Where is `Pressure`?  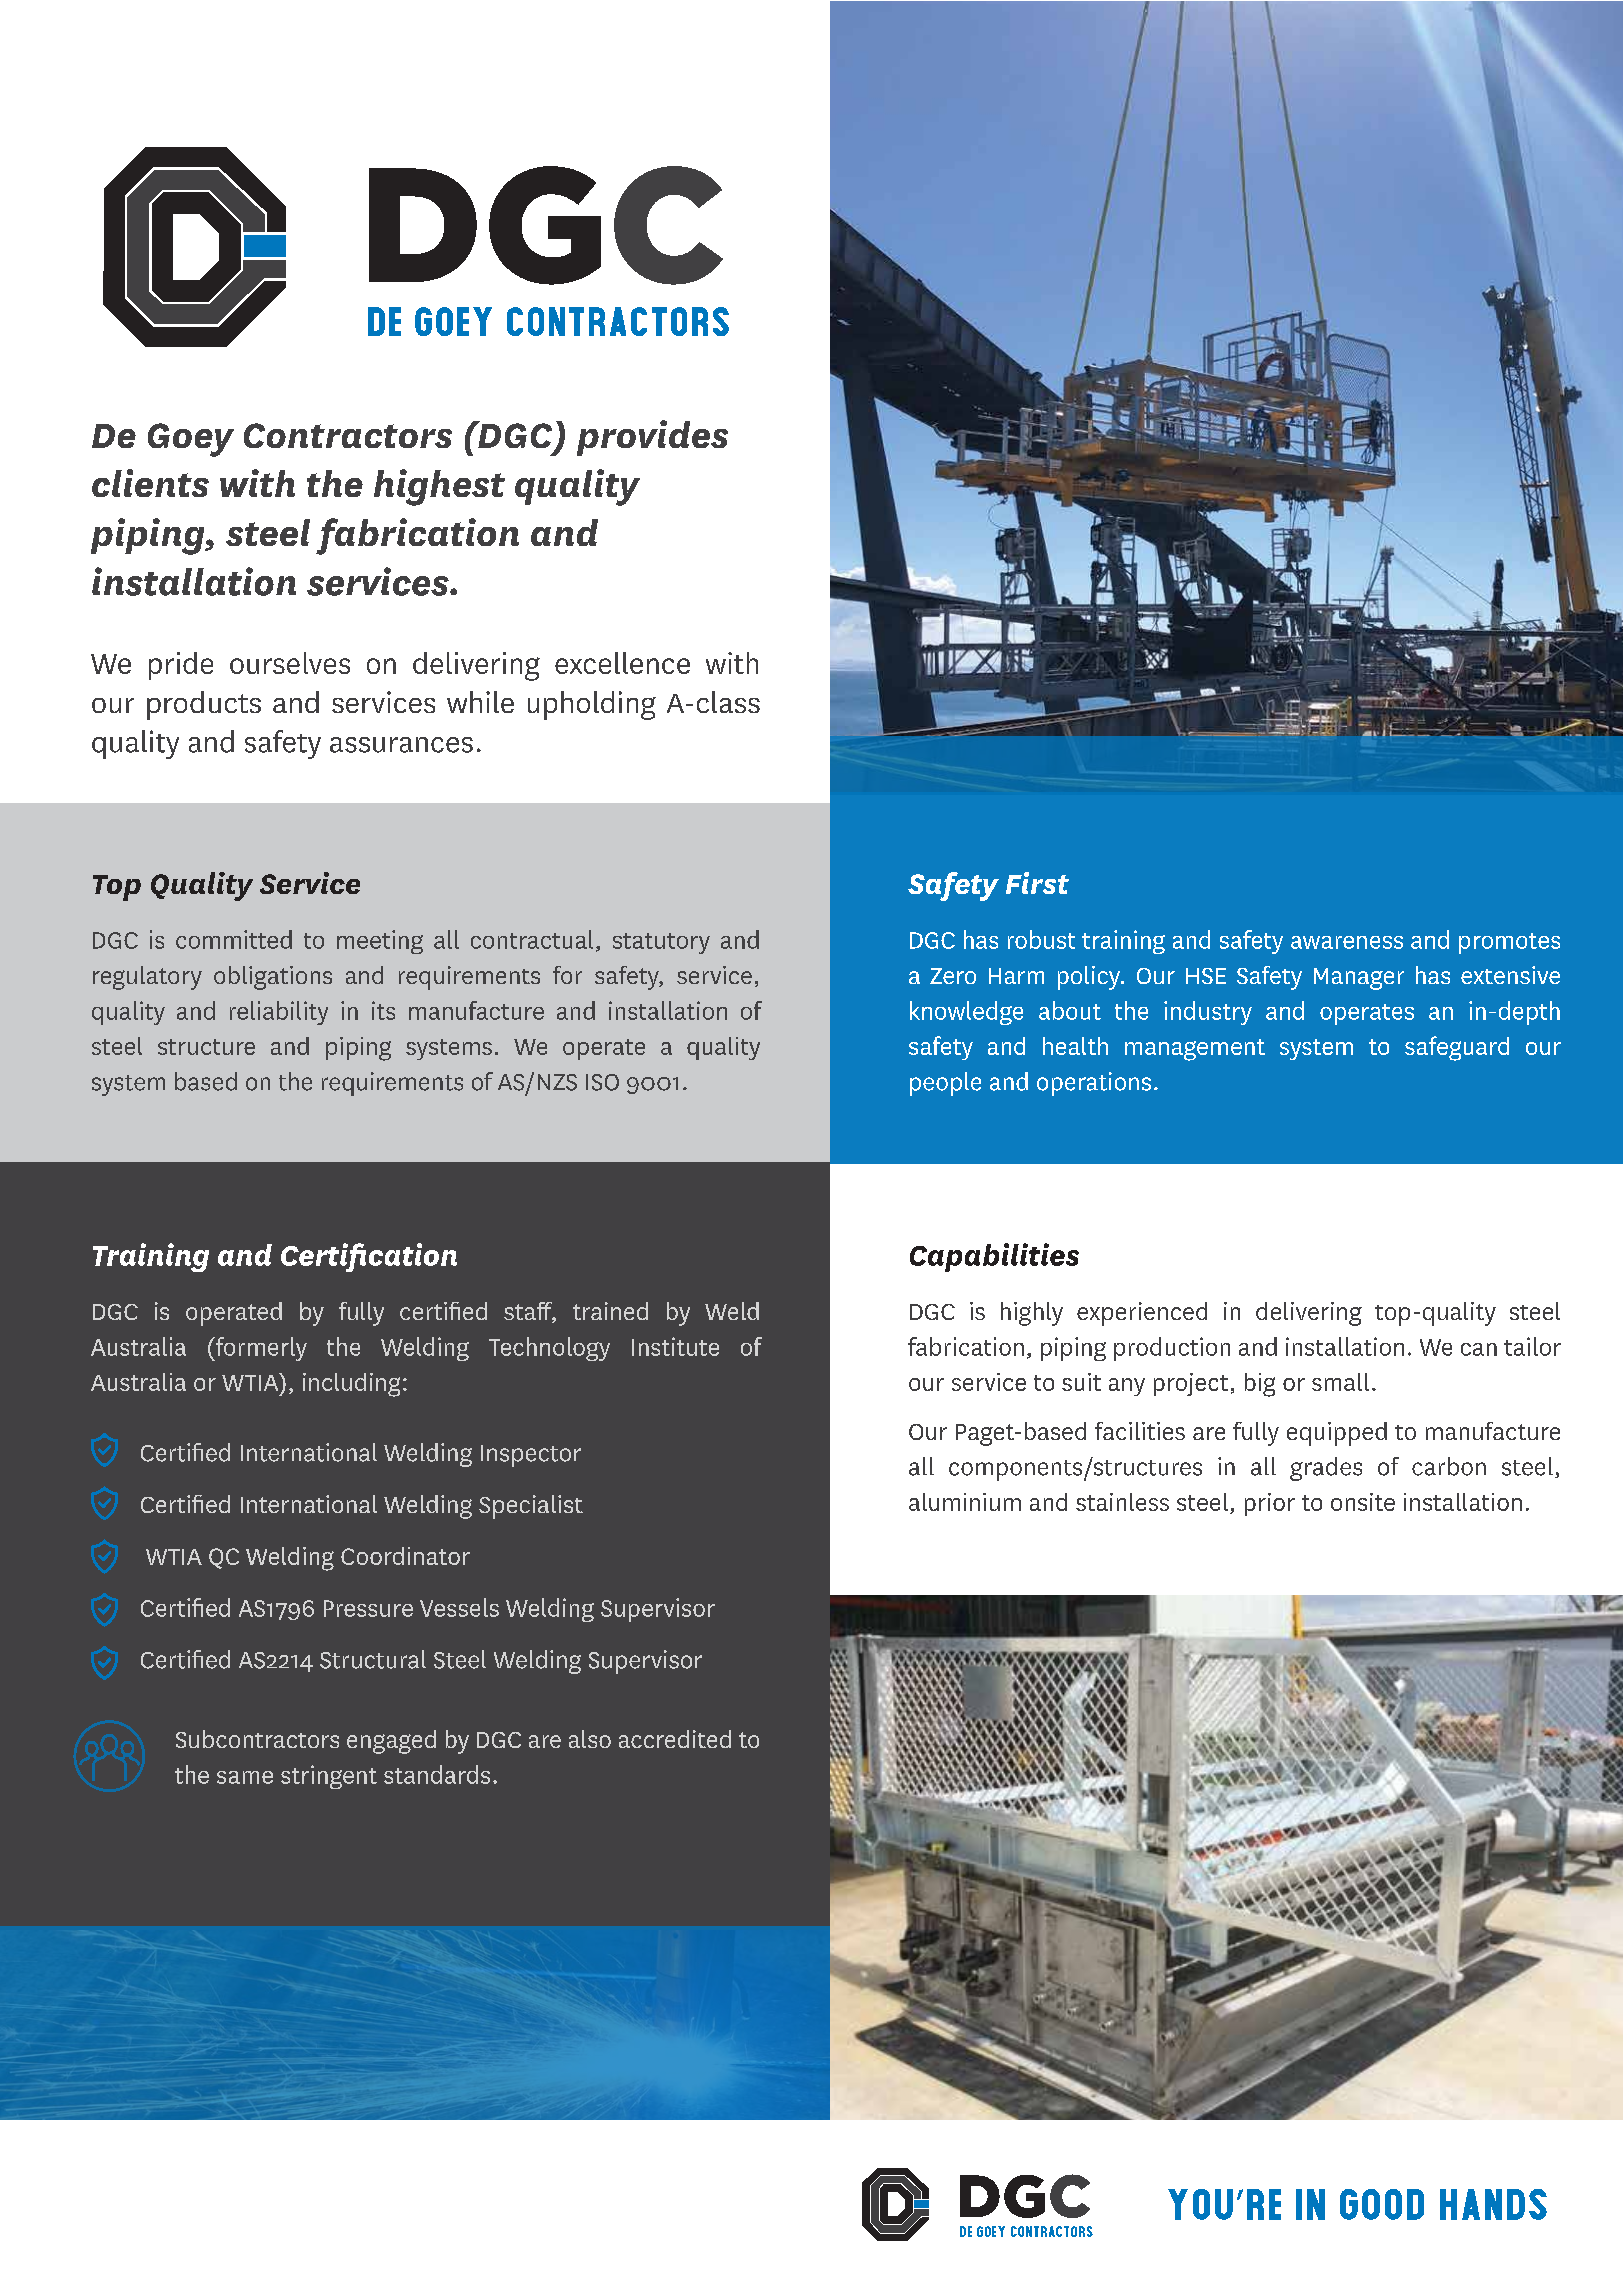
Pressure is located at coordinates (368, 1608).
